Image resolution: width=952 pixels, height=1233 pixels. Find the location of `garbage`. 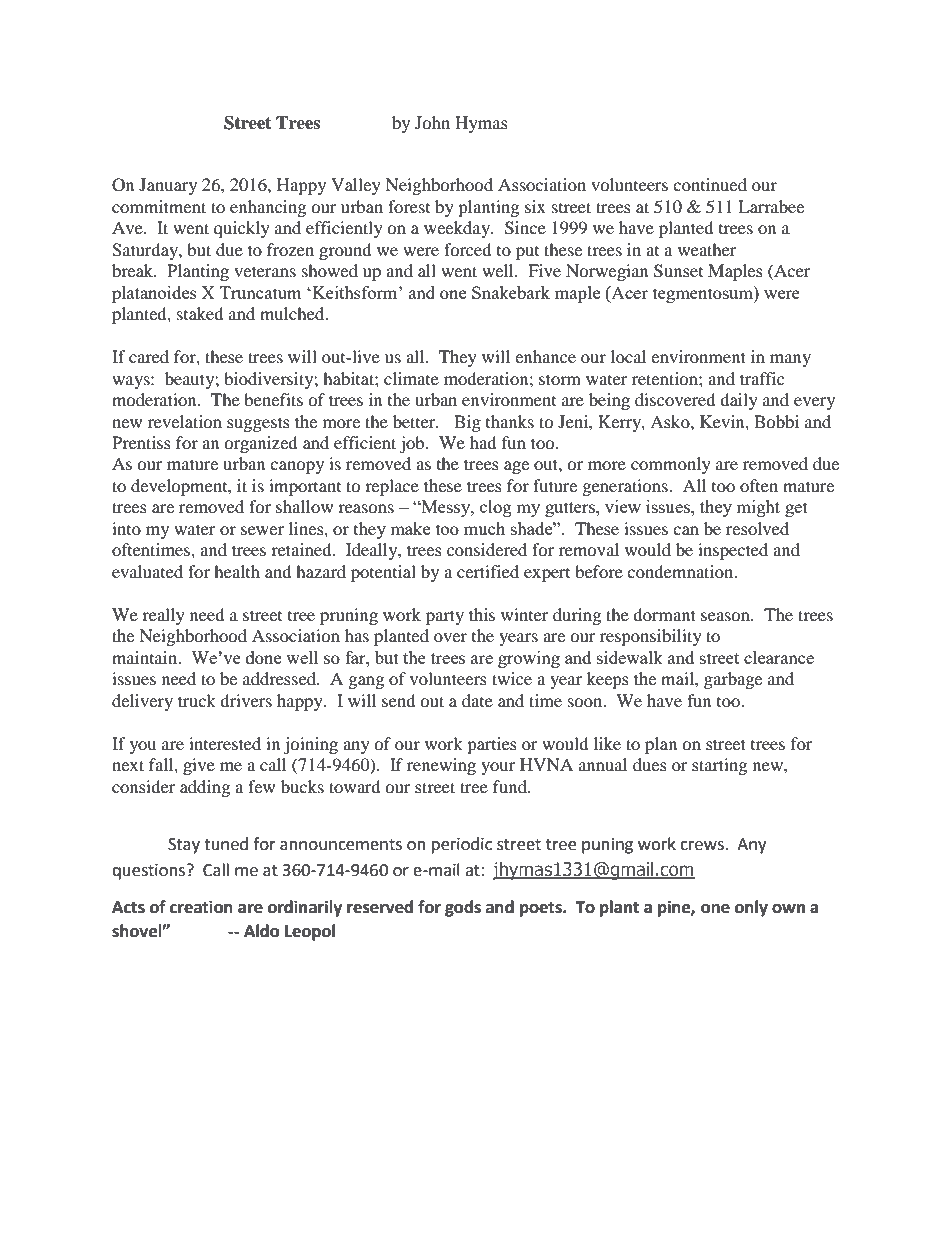

garbage is located at coordinates (733, 680).
